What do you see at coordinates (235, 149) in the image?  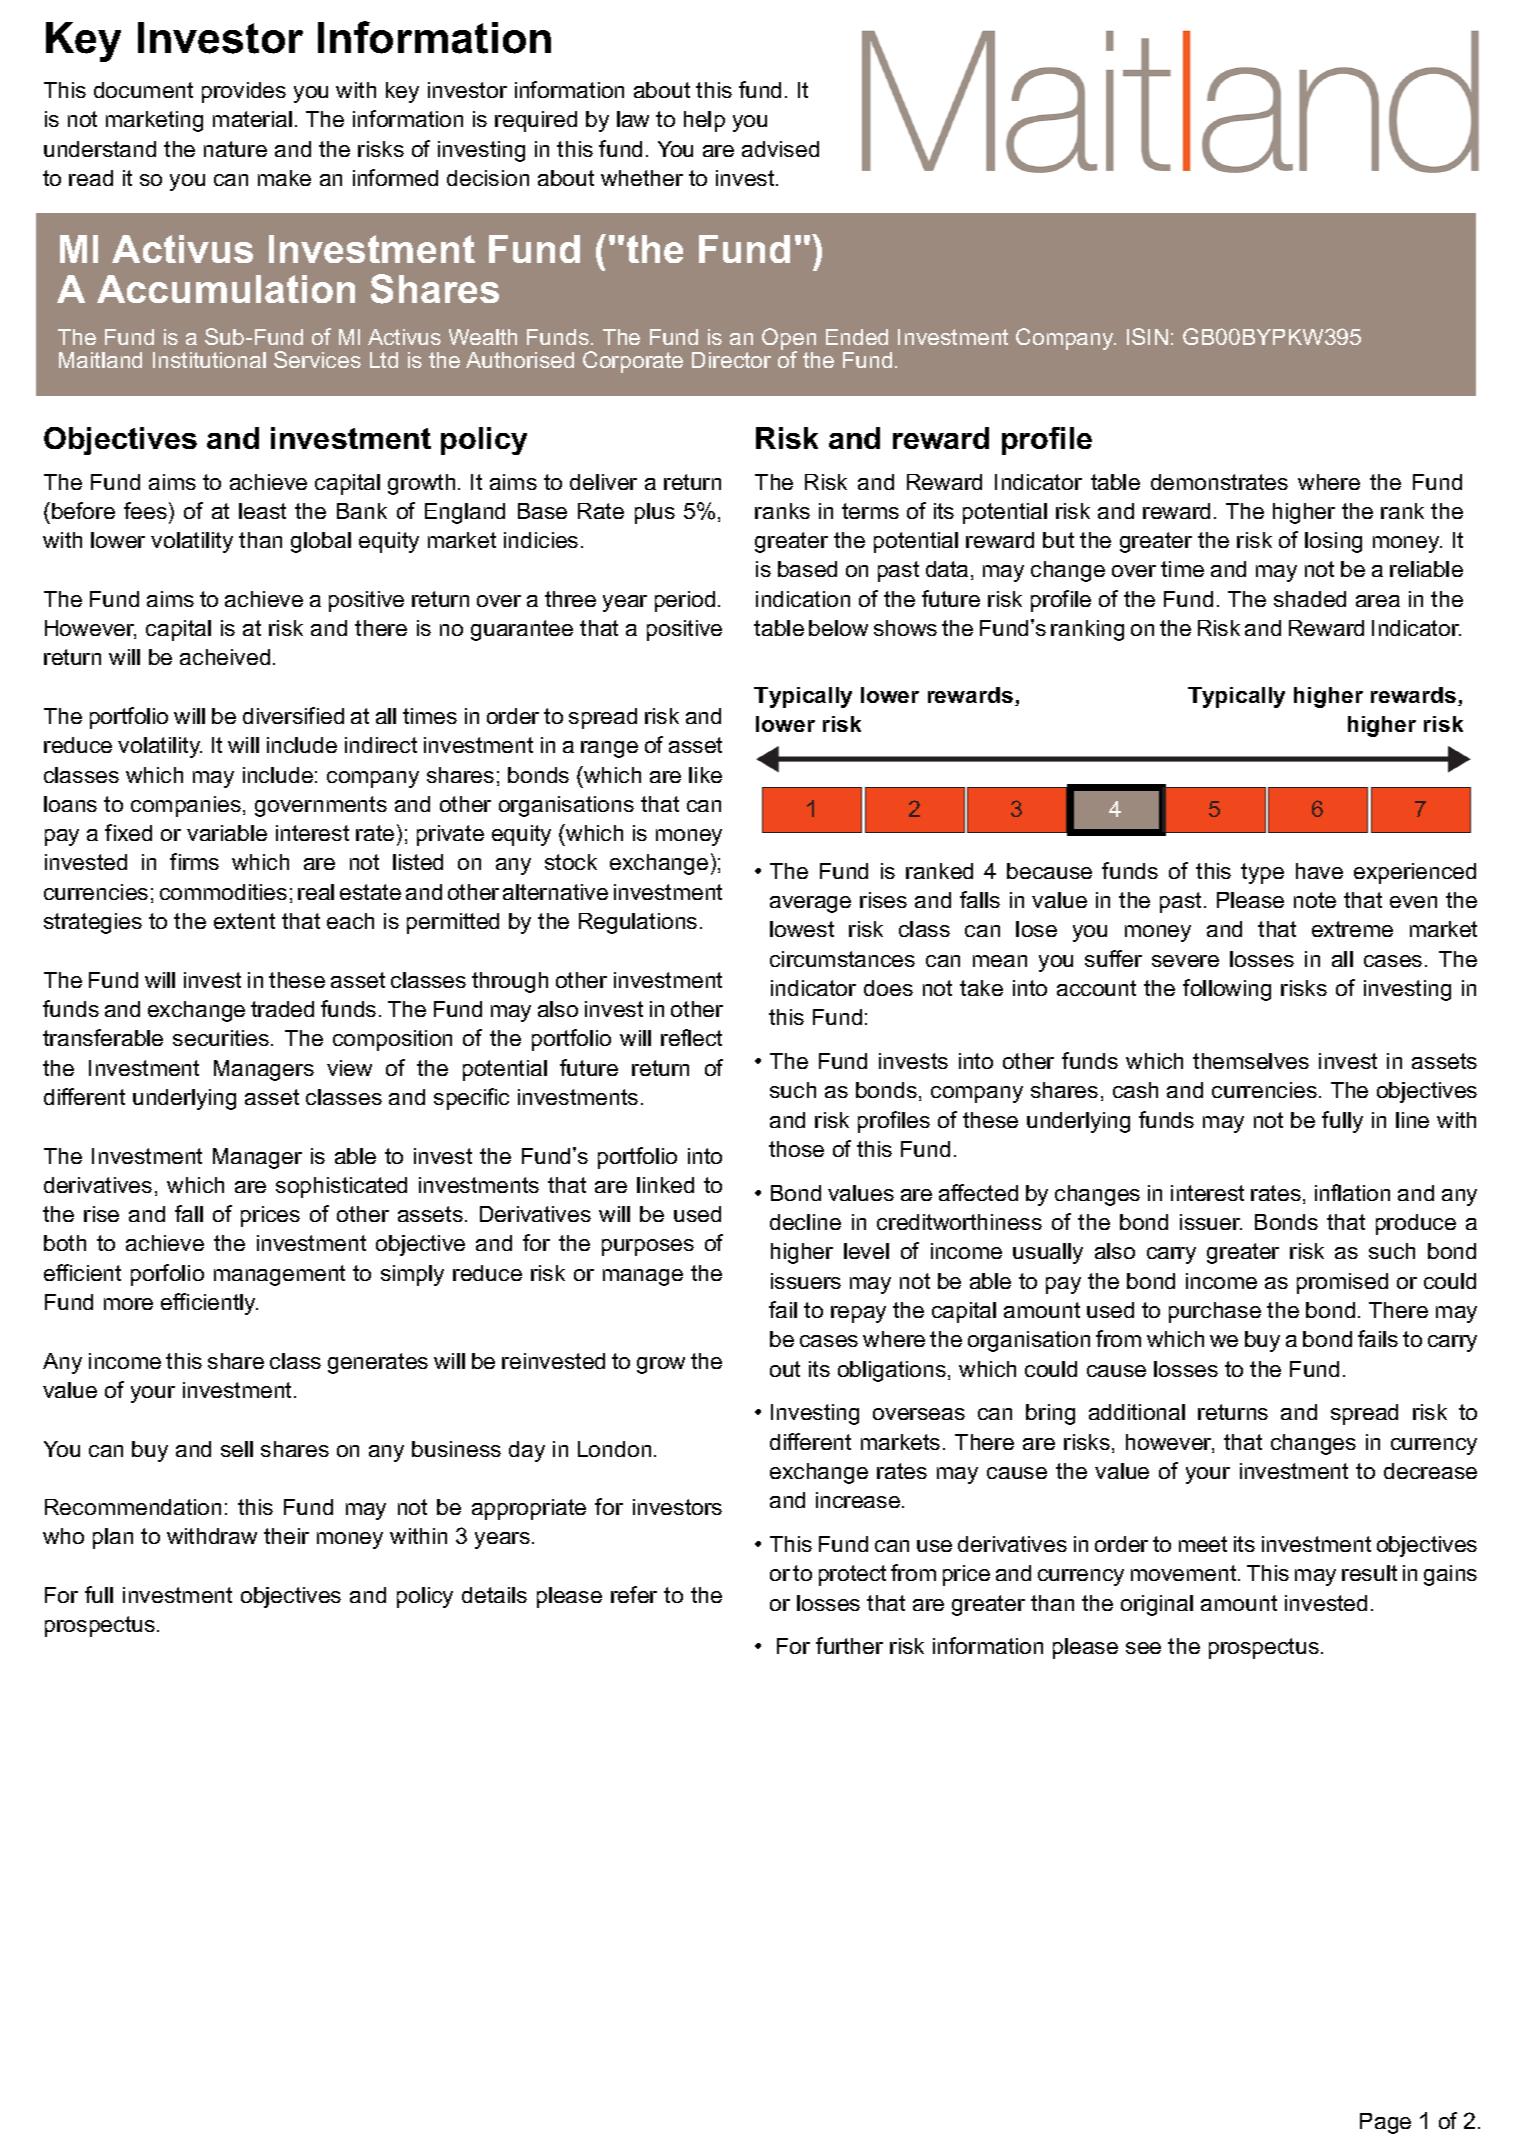 I see `nature` at bounding box center [235, 149].
